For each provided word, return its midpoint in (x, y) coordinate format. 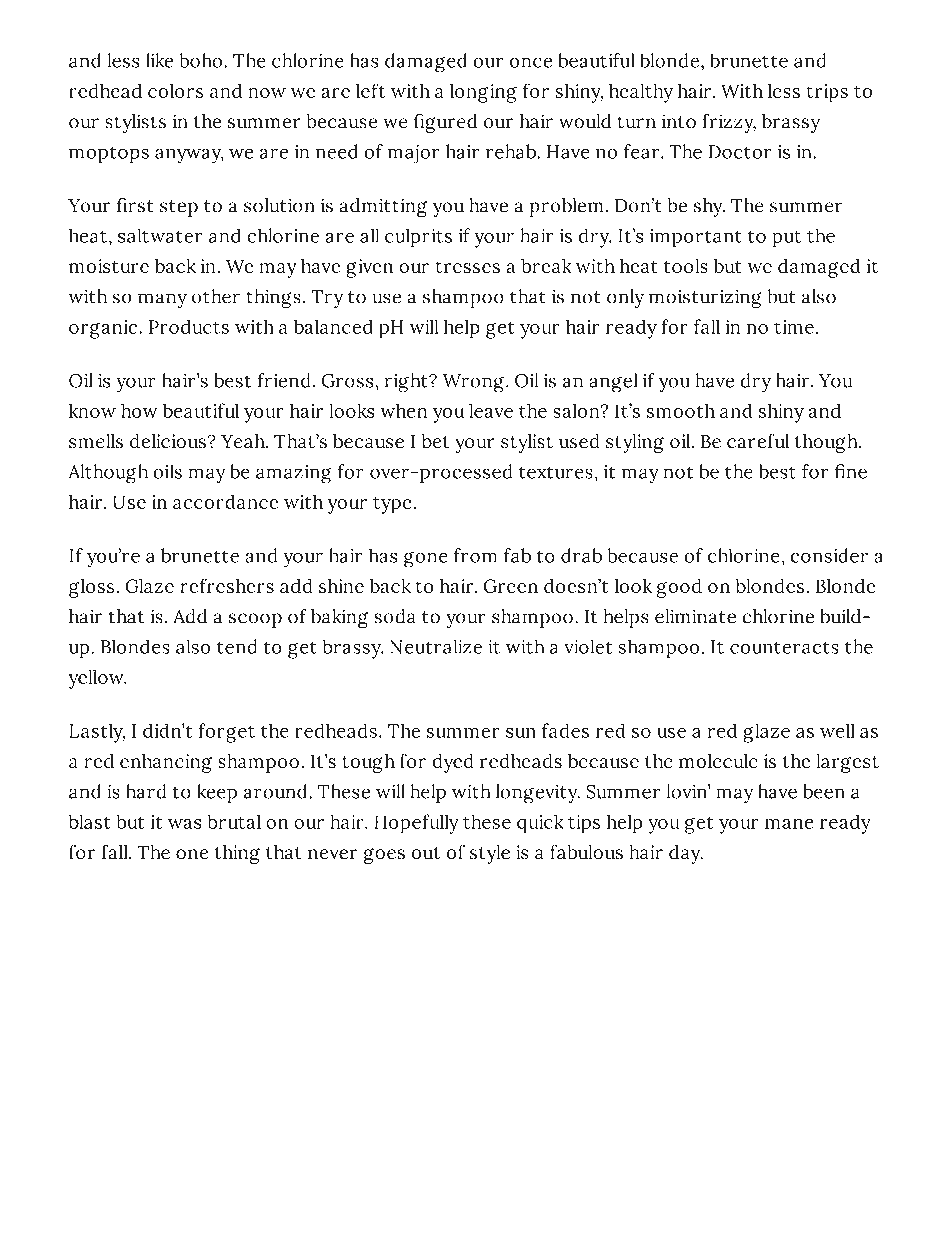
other (216, 296)
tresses (468, 267)
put (787, 239)
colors (175, 91)
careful (758, 441)
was (184, 824)
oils (168, 472)
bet (435, 441)
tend (236, 646)
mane (789, 824)
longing (483, 93)
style (490, 854)
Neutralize (436, 647)
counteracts (784, 648)
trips (827, 93)
